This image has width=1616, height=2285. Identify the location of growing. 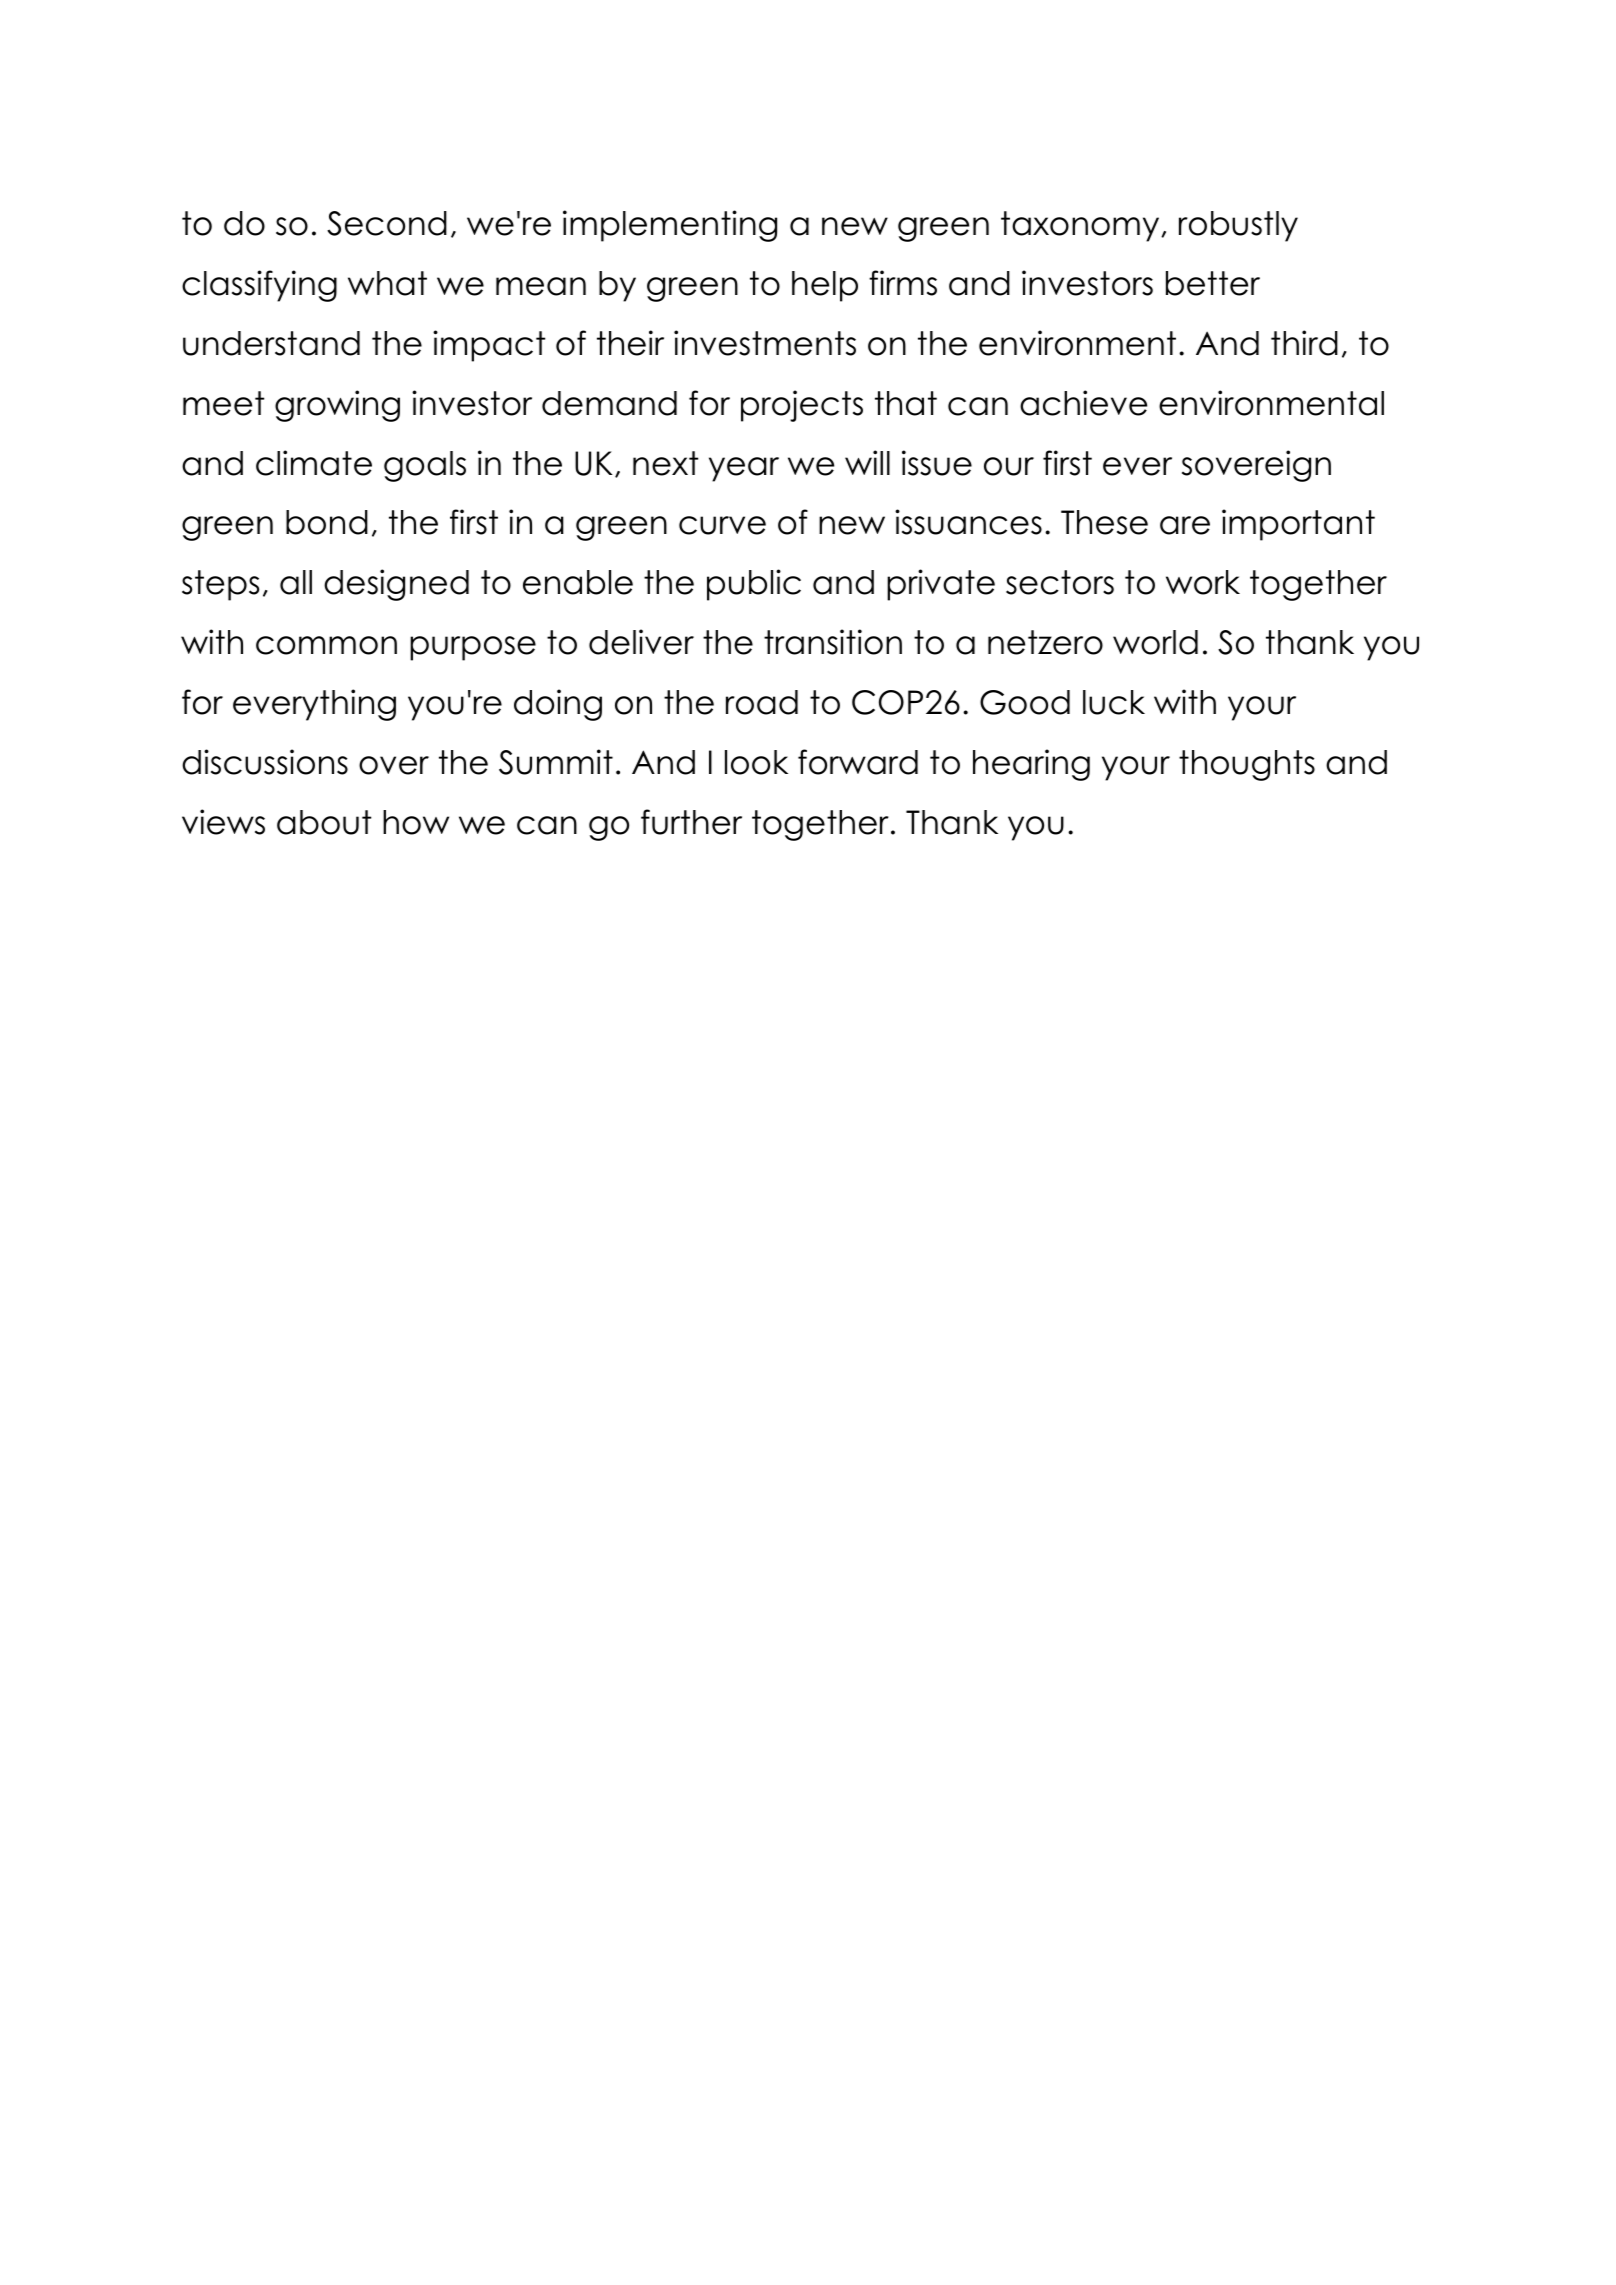
(337, 406).
